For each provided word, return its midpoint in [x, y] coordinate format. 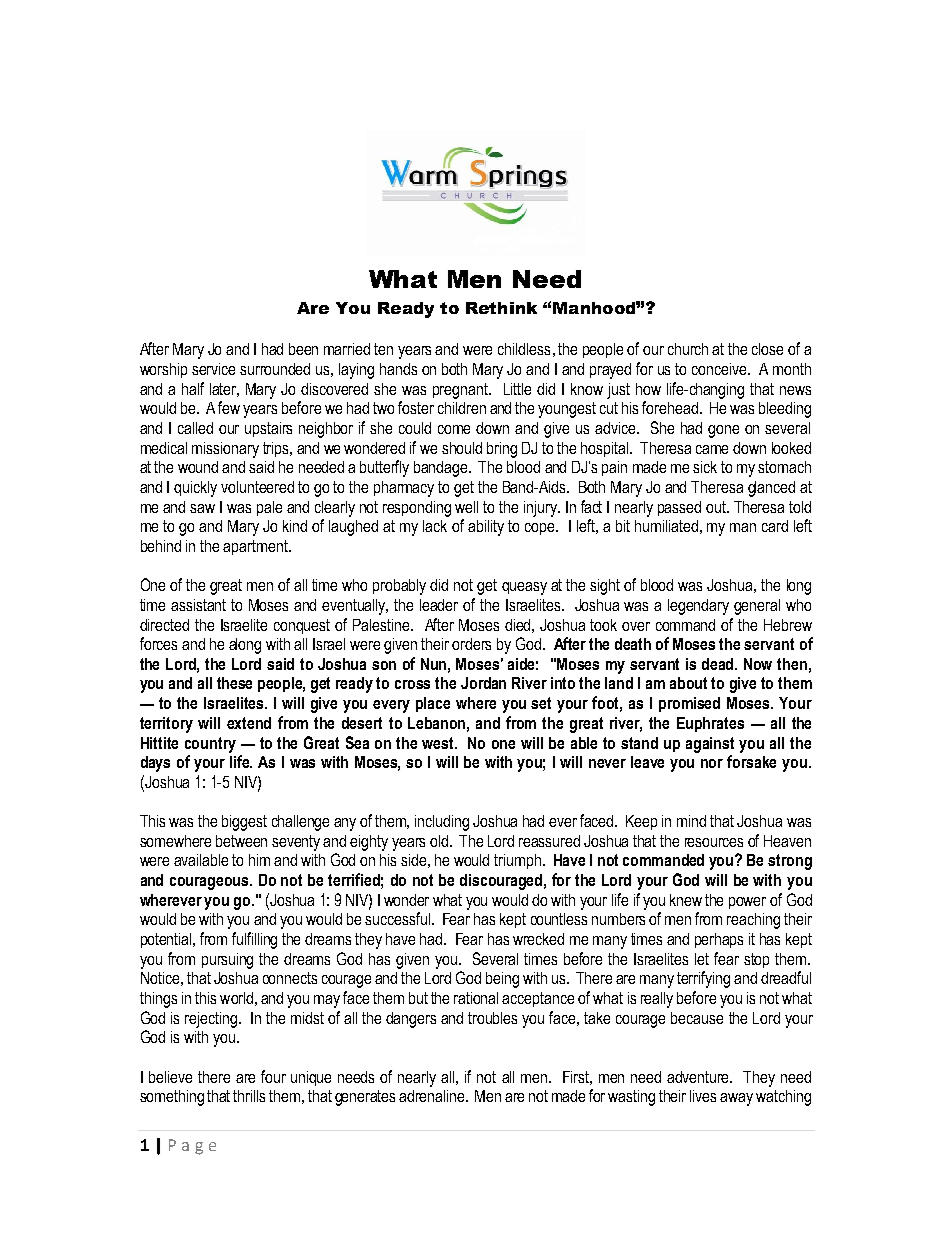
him [259, 860]
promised [689, 704]
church [688, 349]
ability [486, 528]
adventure [699, 1077]
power [747, 903]
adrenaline [433, 1096]
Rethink [501, 308]
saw [202, 508]
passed [679, 508]
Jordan [483, 683]
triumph [517, 861]
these [234, 683]
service [213, 369]
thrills [249, 1096]
